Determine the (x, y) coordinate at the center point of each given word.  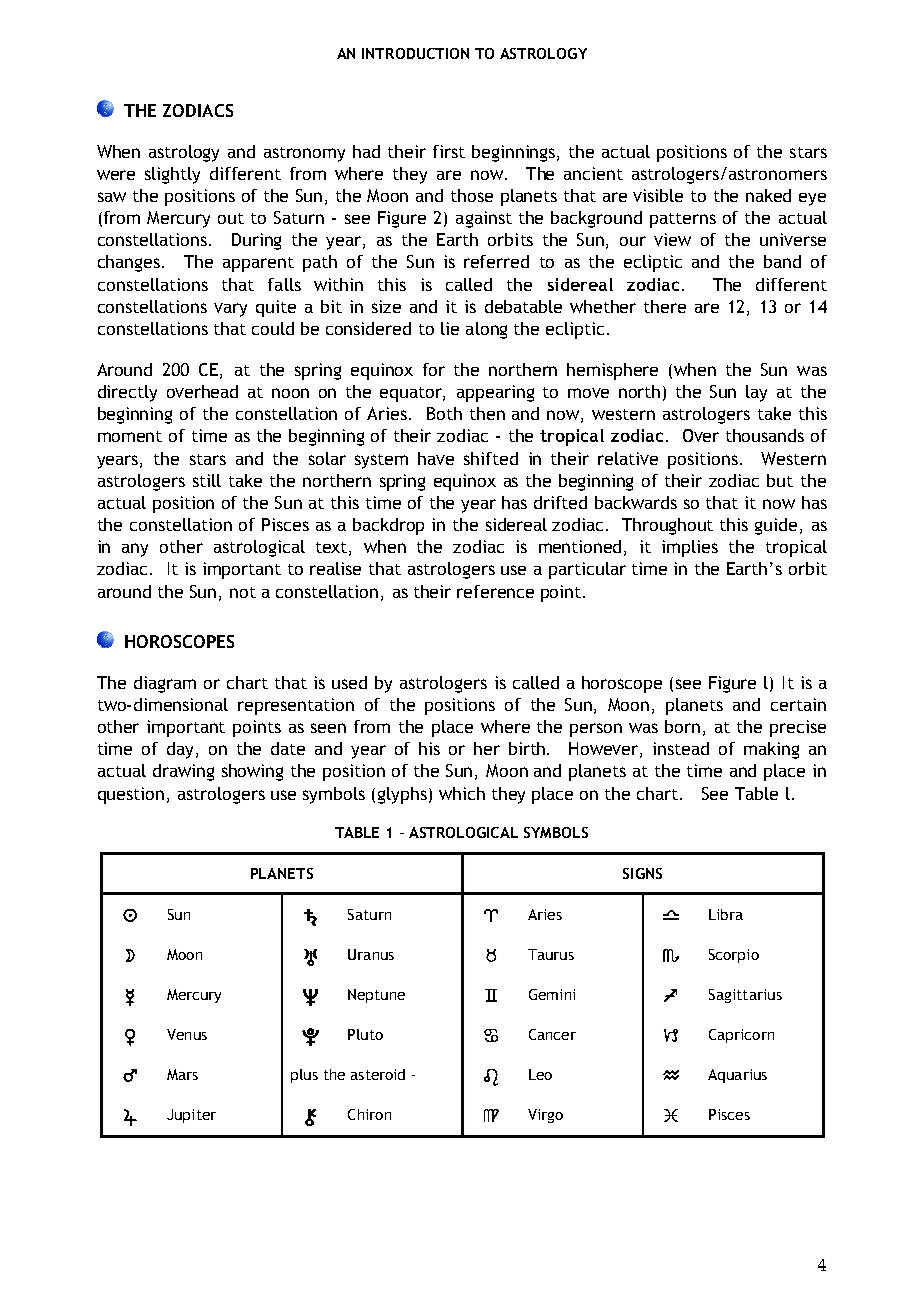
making (771, 750)
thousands (765, 435)
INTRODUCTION (415, 53)
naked (768, 195)
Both (444, 413)
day (182, 750)
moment (130, 436)
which (462, 793)
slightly (172, 175)
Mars (182, 1074)
